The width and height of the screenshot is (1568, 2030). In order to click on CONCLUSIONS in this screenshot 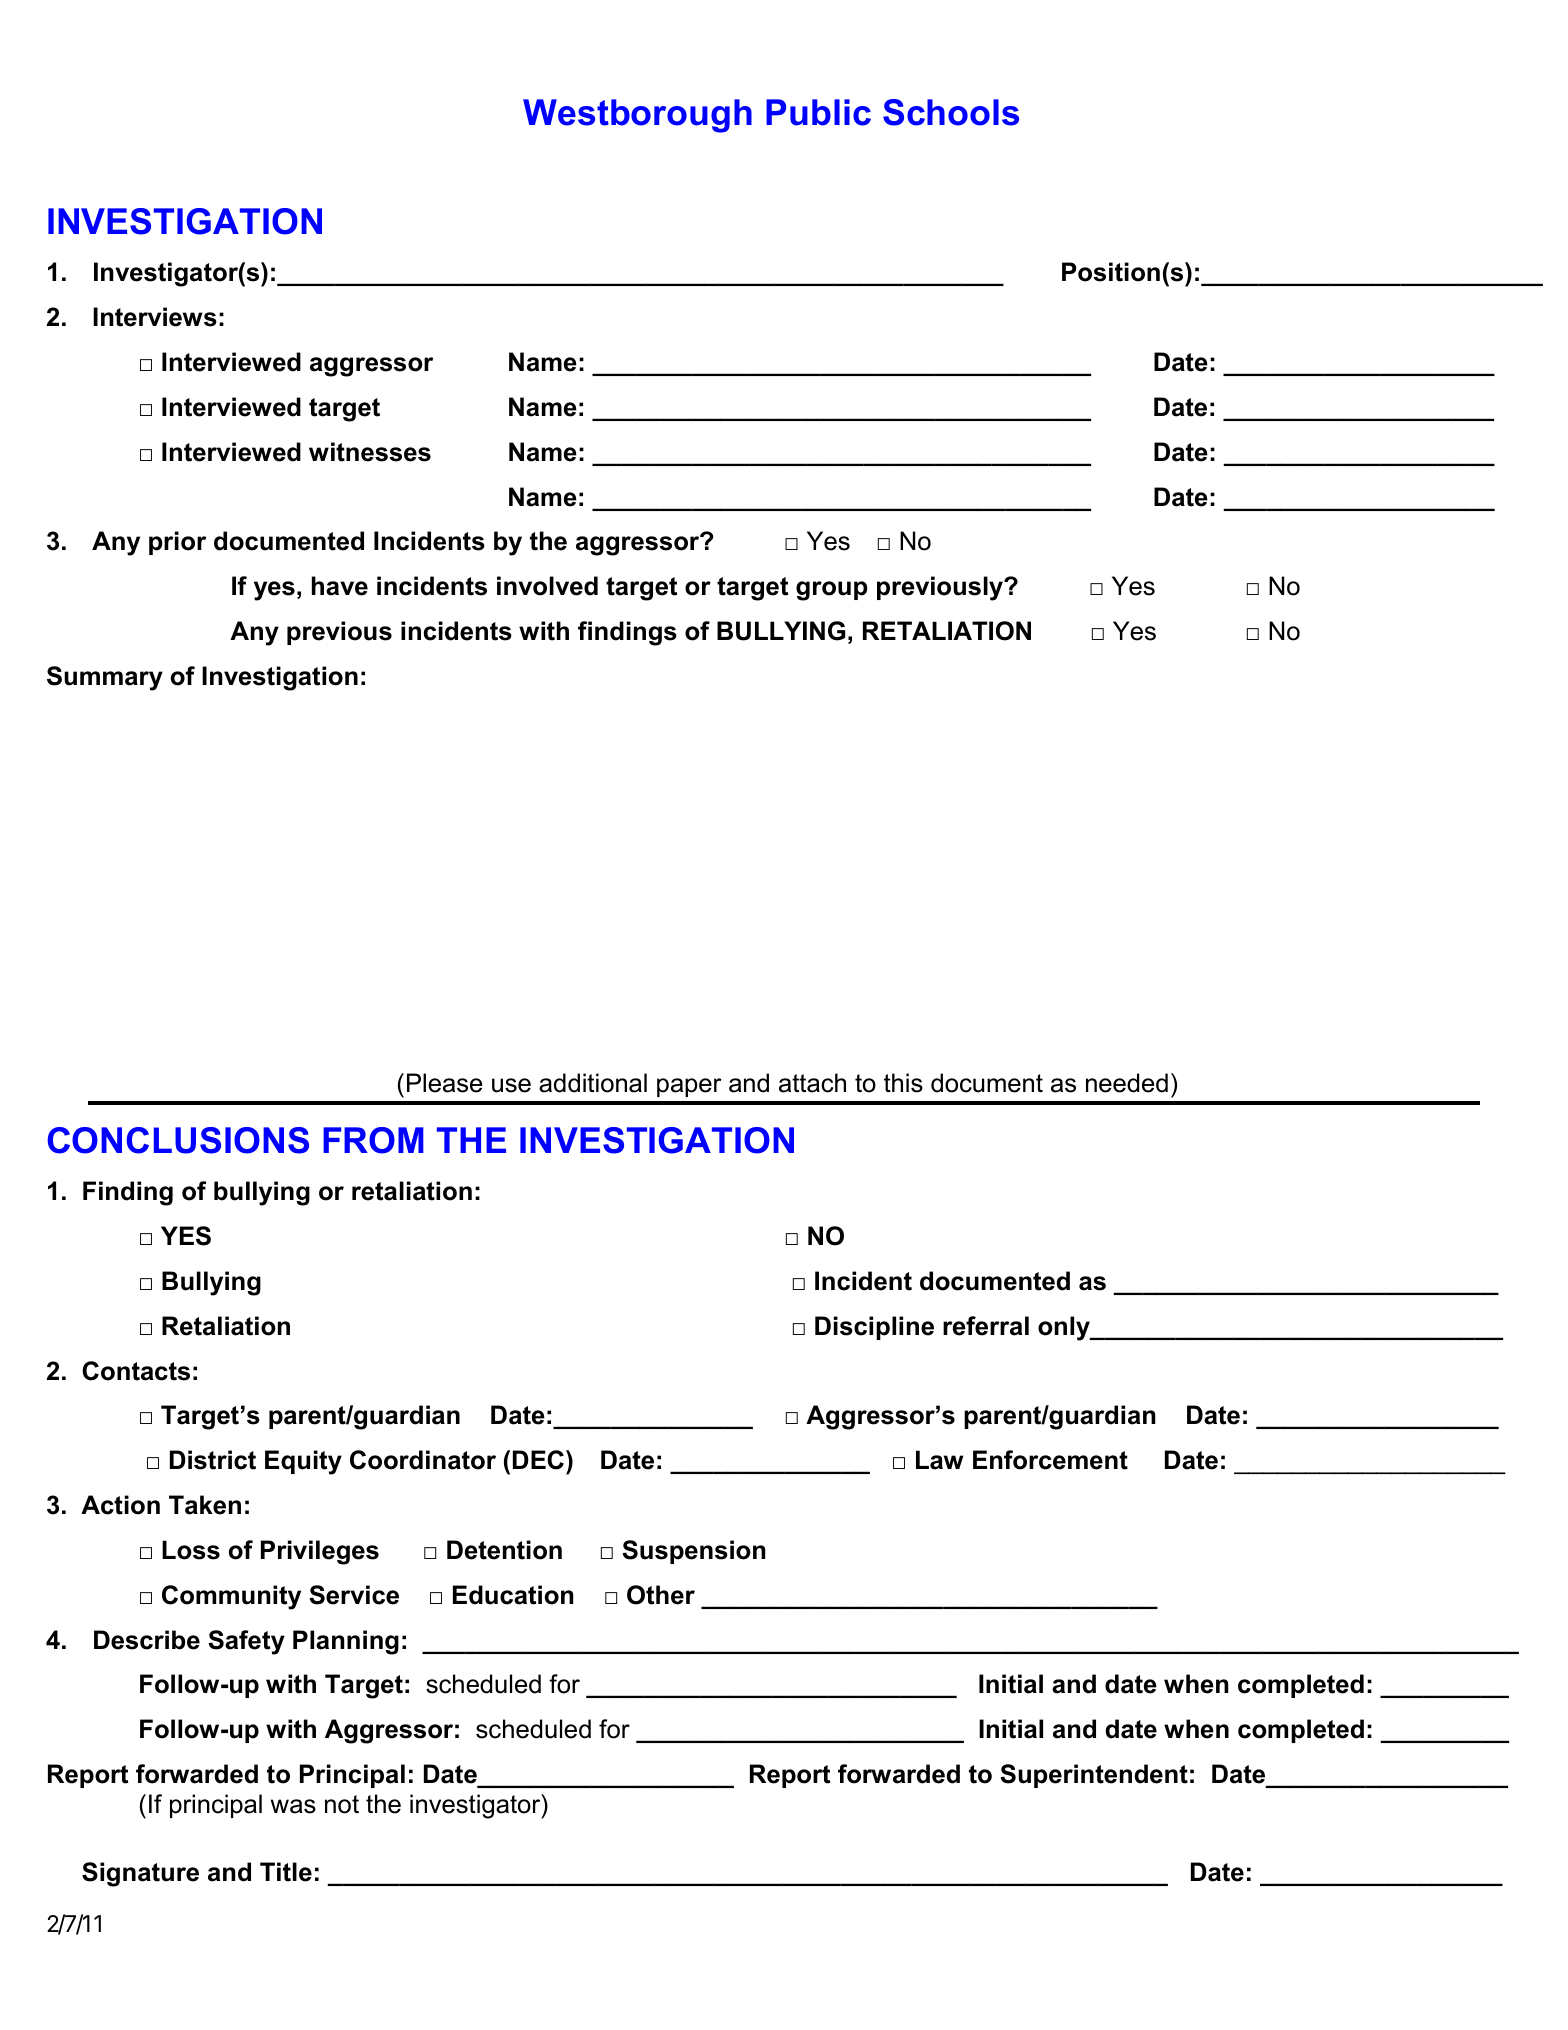, I will do `click(178, 1140)`.
